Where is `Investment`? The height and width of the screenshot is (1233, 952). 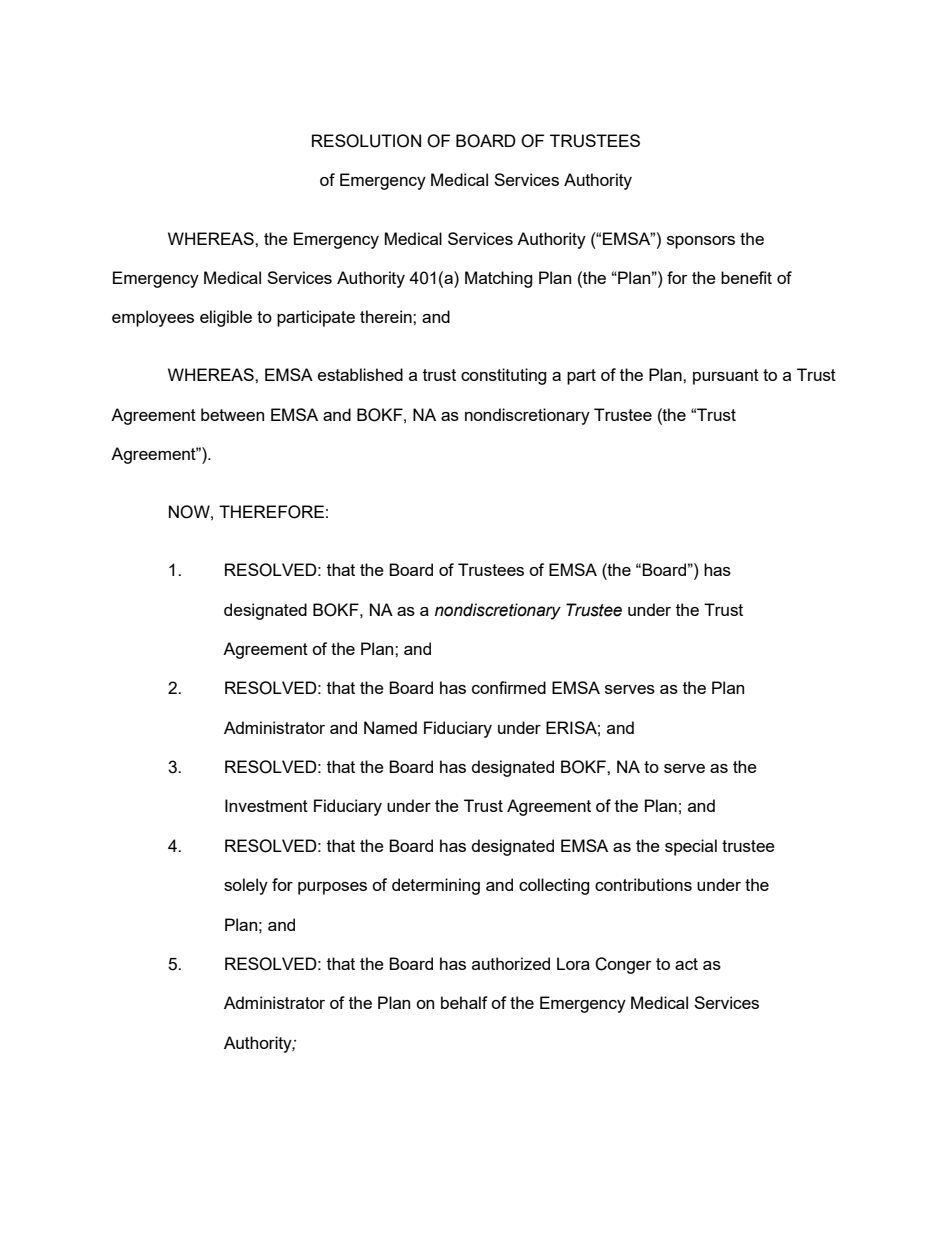 Investment is located at coordinates (266, 805).
